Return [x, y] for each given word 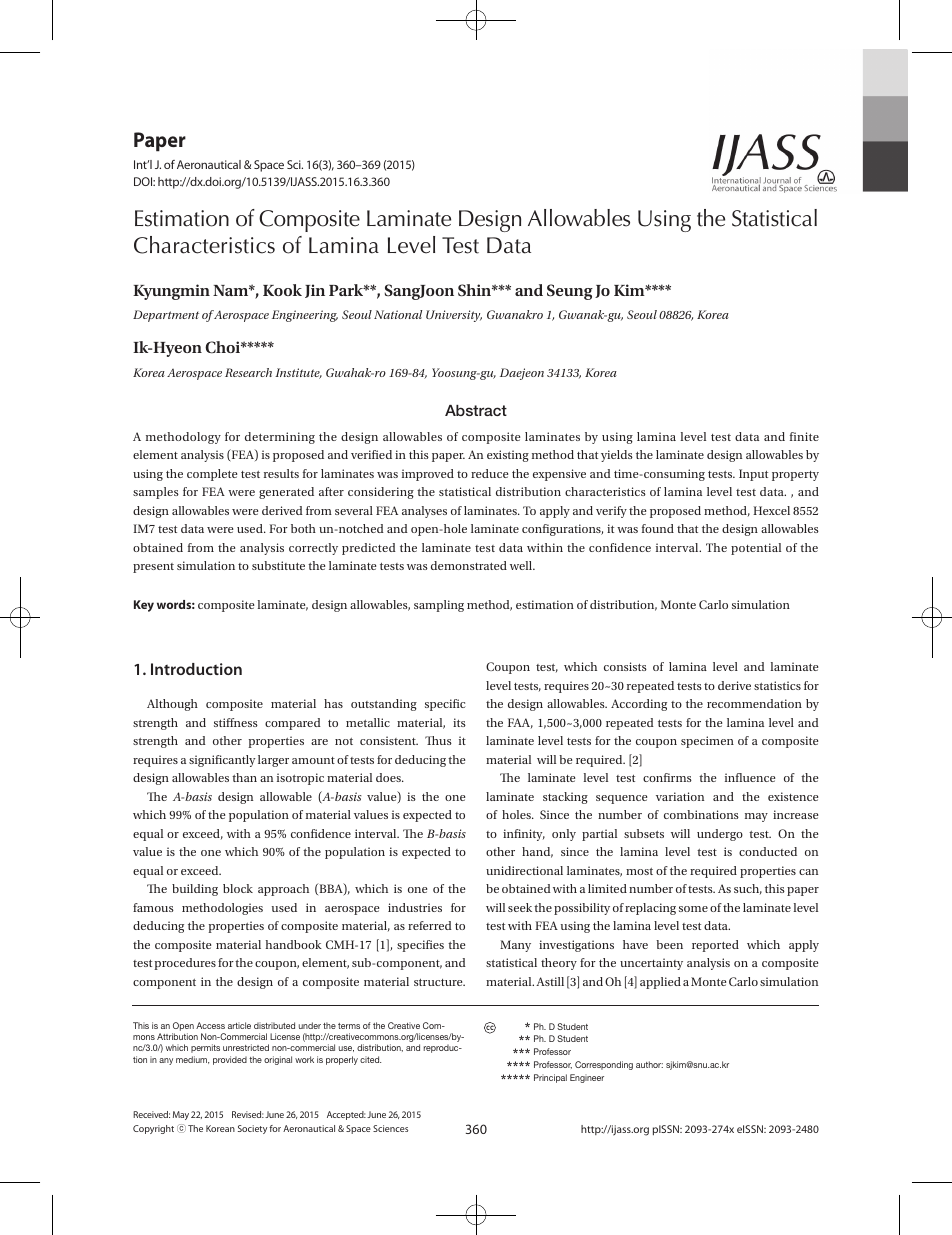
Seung [570, 292]
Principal [550, 1078]
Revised [248, 1114]
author [649, 1064]
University [454, 316]
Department [166, 316]
